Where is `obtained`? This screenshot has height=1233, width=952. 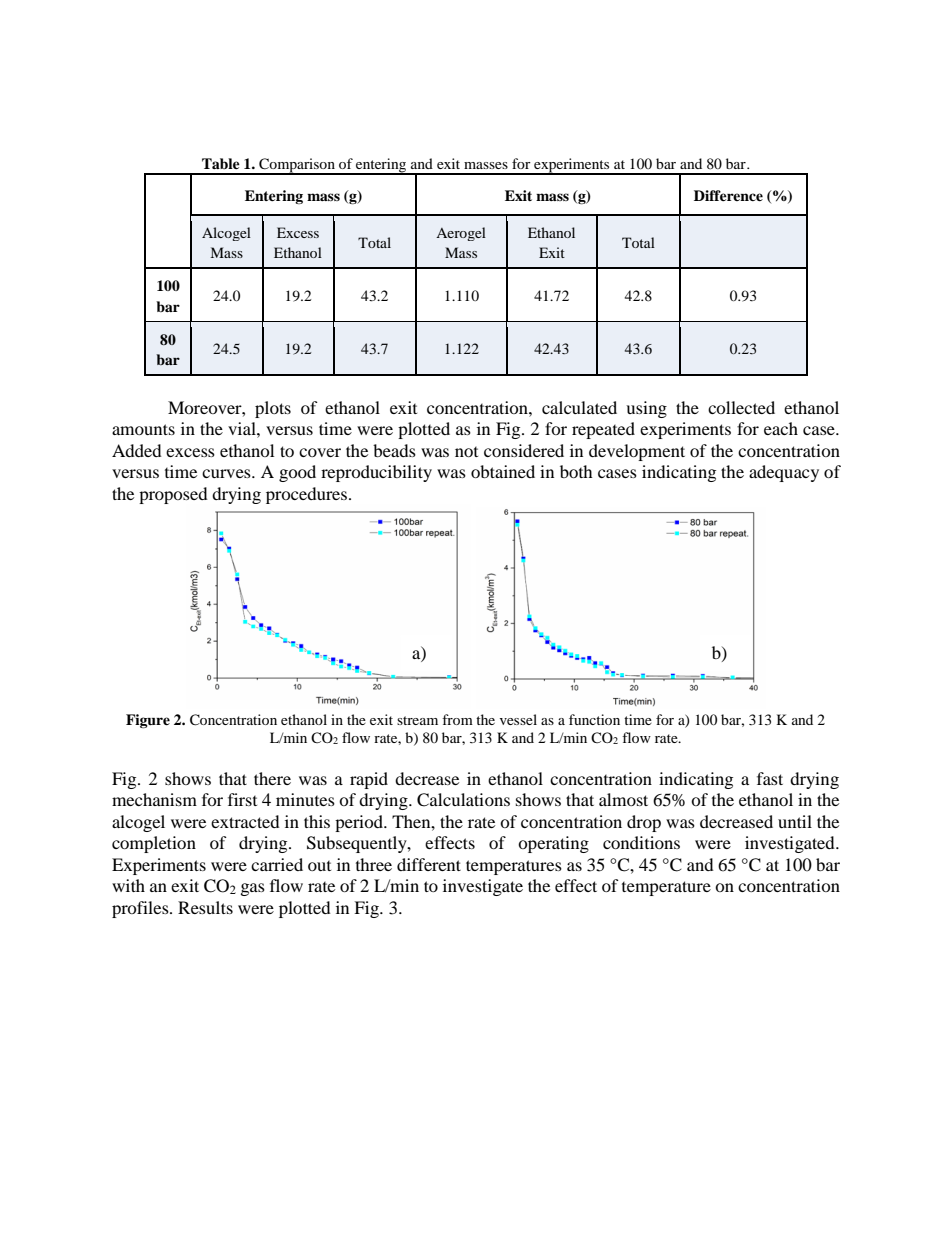 obtained is located at coordinates (503, 471).
